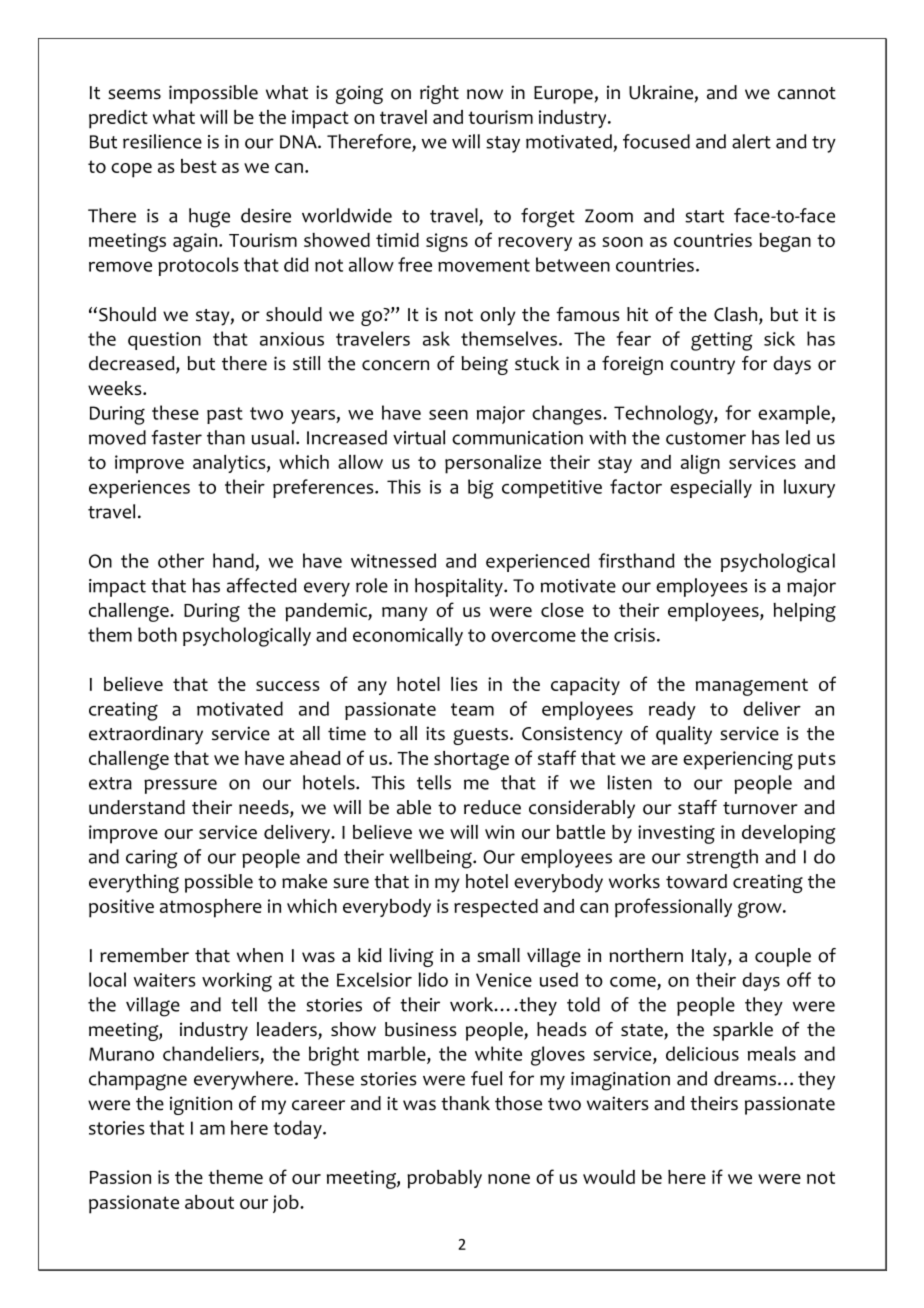  Describe the element at coordinates (609, 1177) in the image. I see `would` at that location.
